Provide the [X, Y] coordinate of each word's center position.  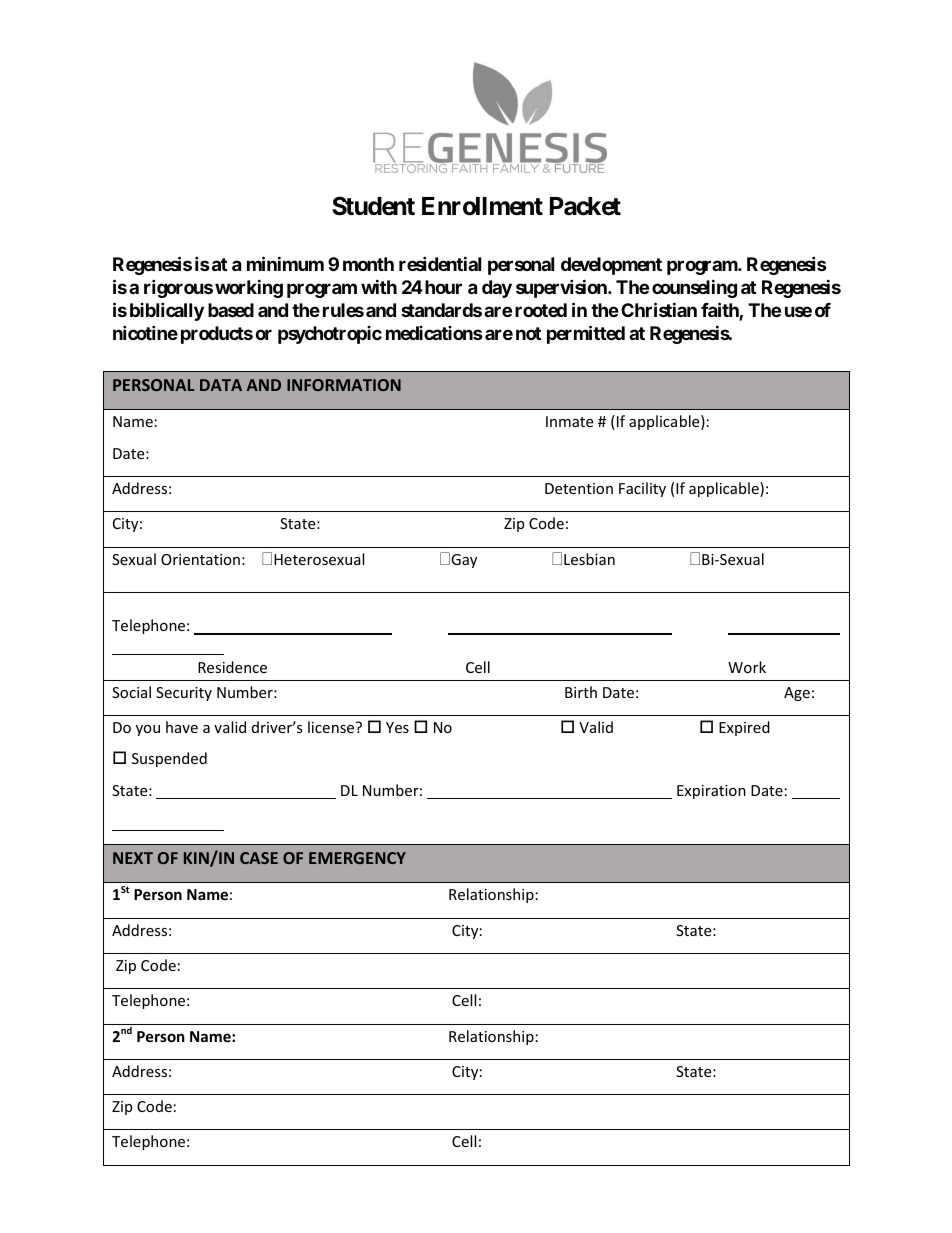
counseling [694, 288]
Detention [579, 488]
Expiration [711, 792]
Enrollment [482, 206]
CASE [259, 858]
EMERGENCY [357, 858]
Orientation [200, 559]
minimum [285, 263]
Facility [642, 489]
